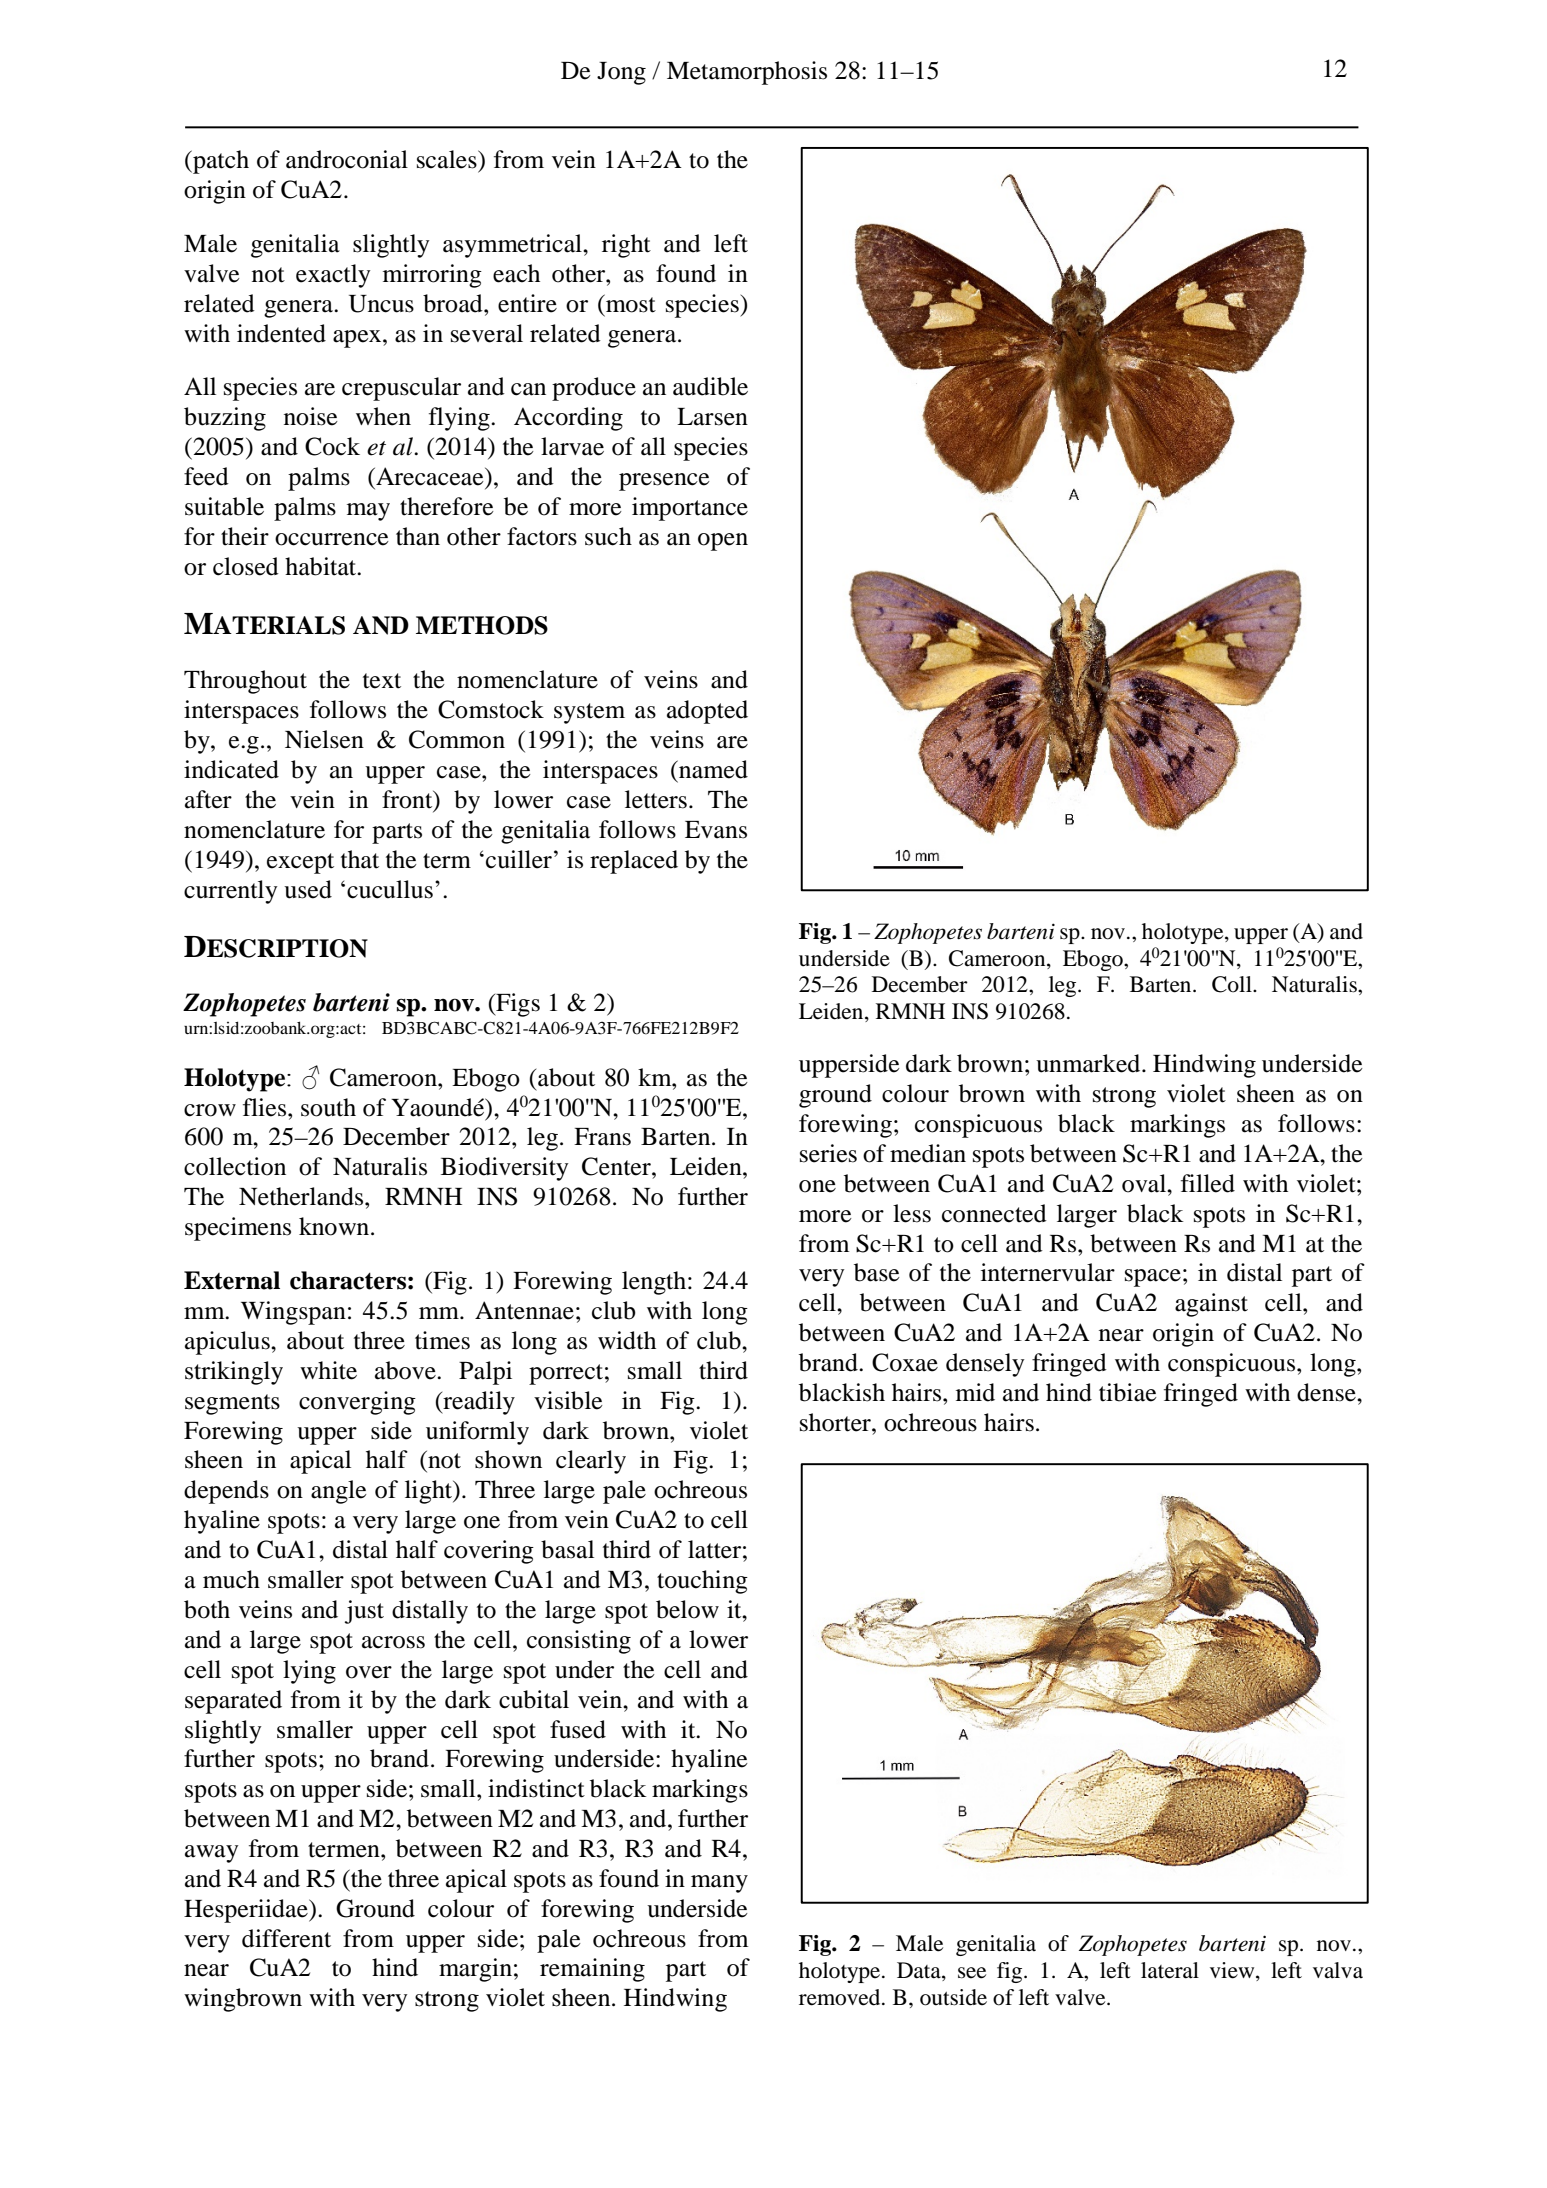 This page has width=1547, height=2188. What do you see at coordinates (828, 1153) in the page?
I see `series` at bounding box center [828, 1153].
